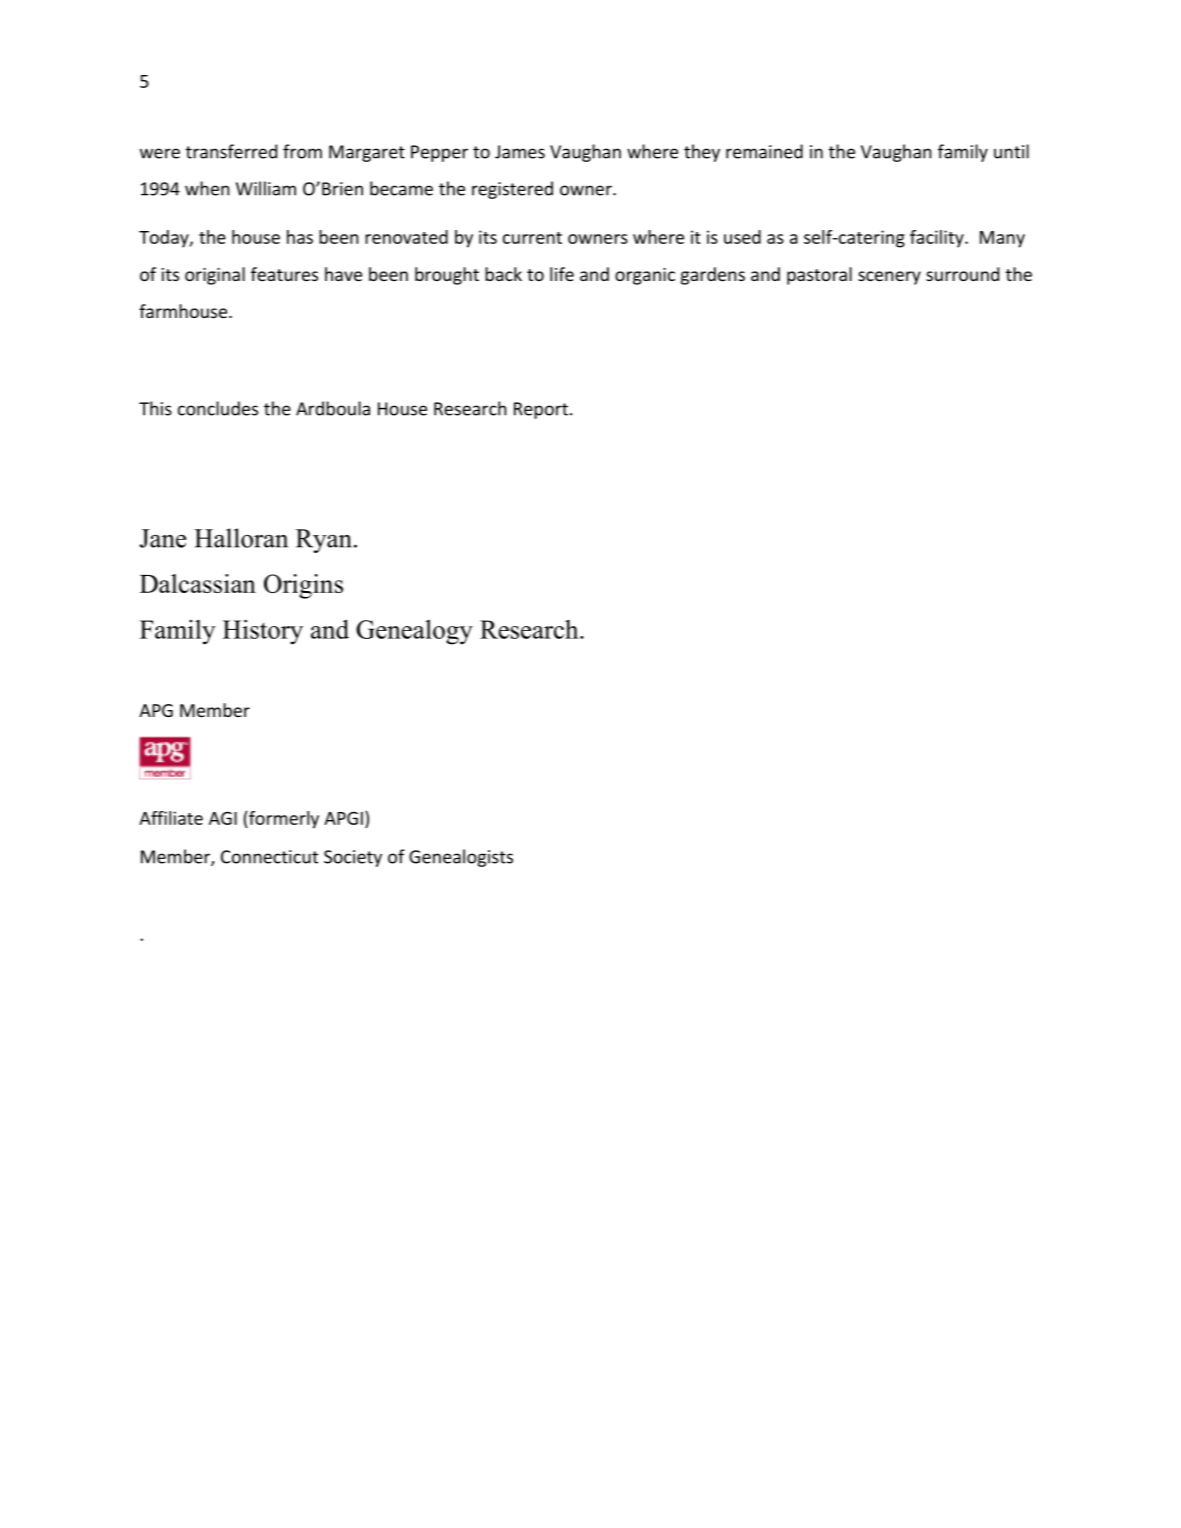 This image has height=1528, width=1181. What do you see at coordinates (520, 152) in the image?
I see `James` at bounding box center [520, 152].
